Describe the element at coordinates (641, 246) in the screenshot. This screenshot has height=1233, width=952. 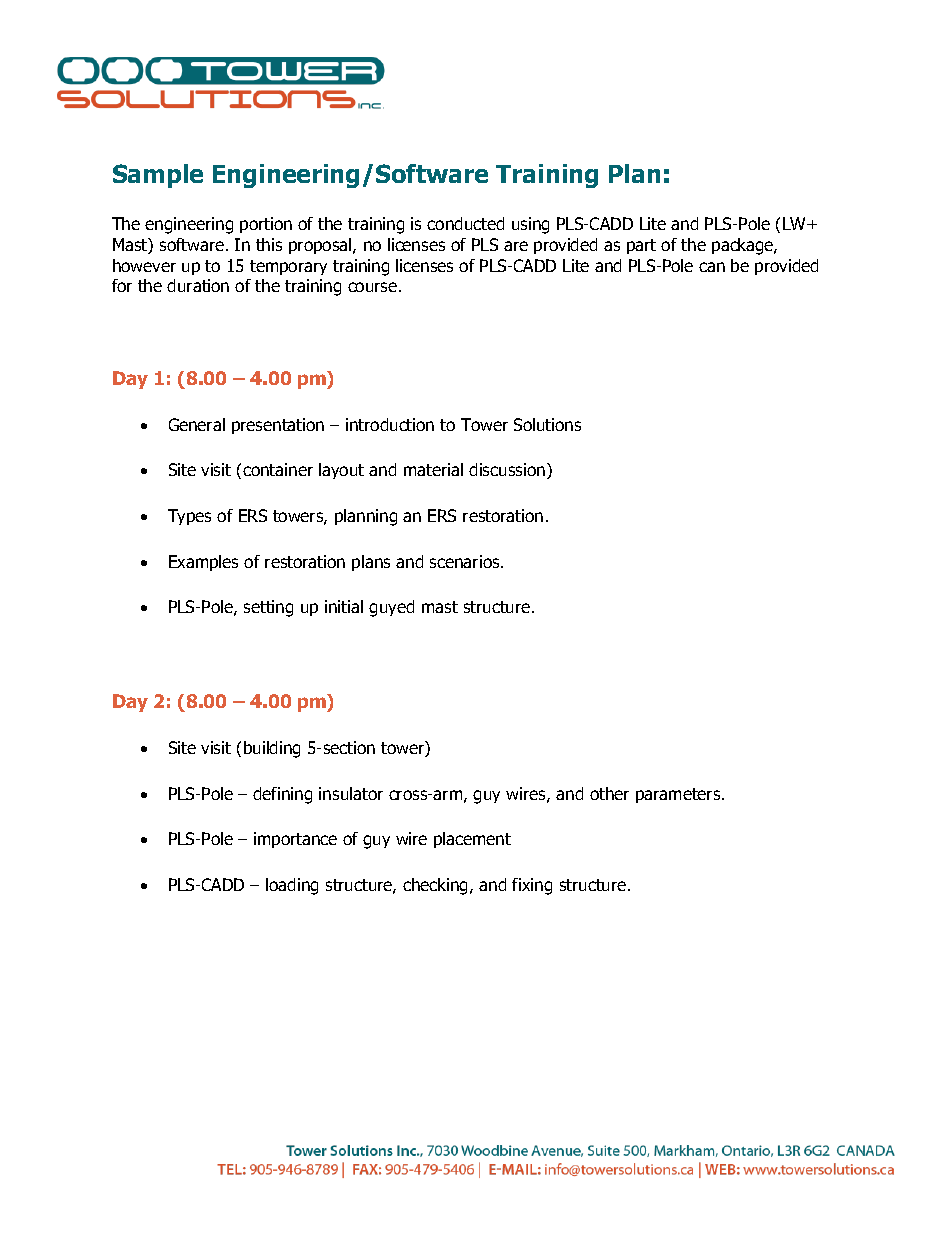
I see `part` at that location.
